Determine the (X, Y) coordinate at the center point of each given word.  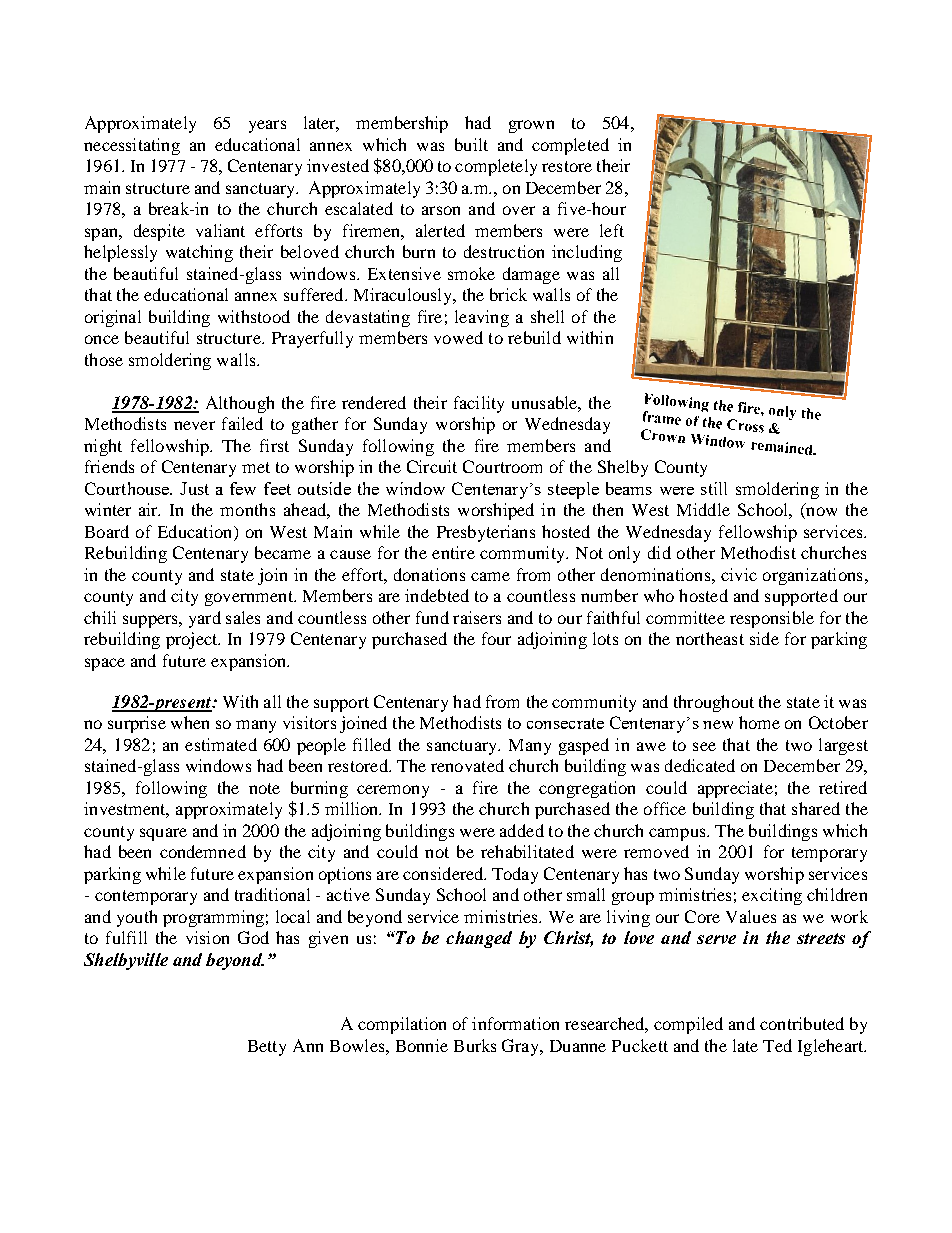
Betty (267, 1048)
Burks (475, 1045)
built (471, 144)
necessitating (132, 146)
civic (739, 574)
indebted (437, 595)
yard (205, 619)
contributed (802, 1023)
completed (570, 146)
